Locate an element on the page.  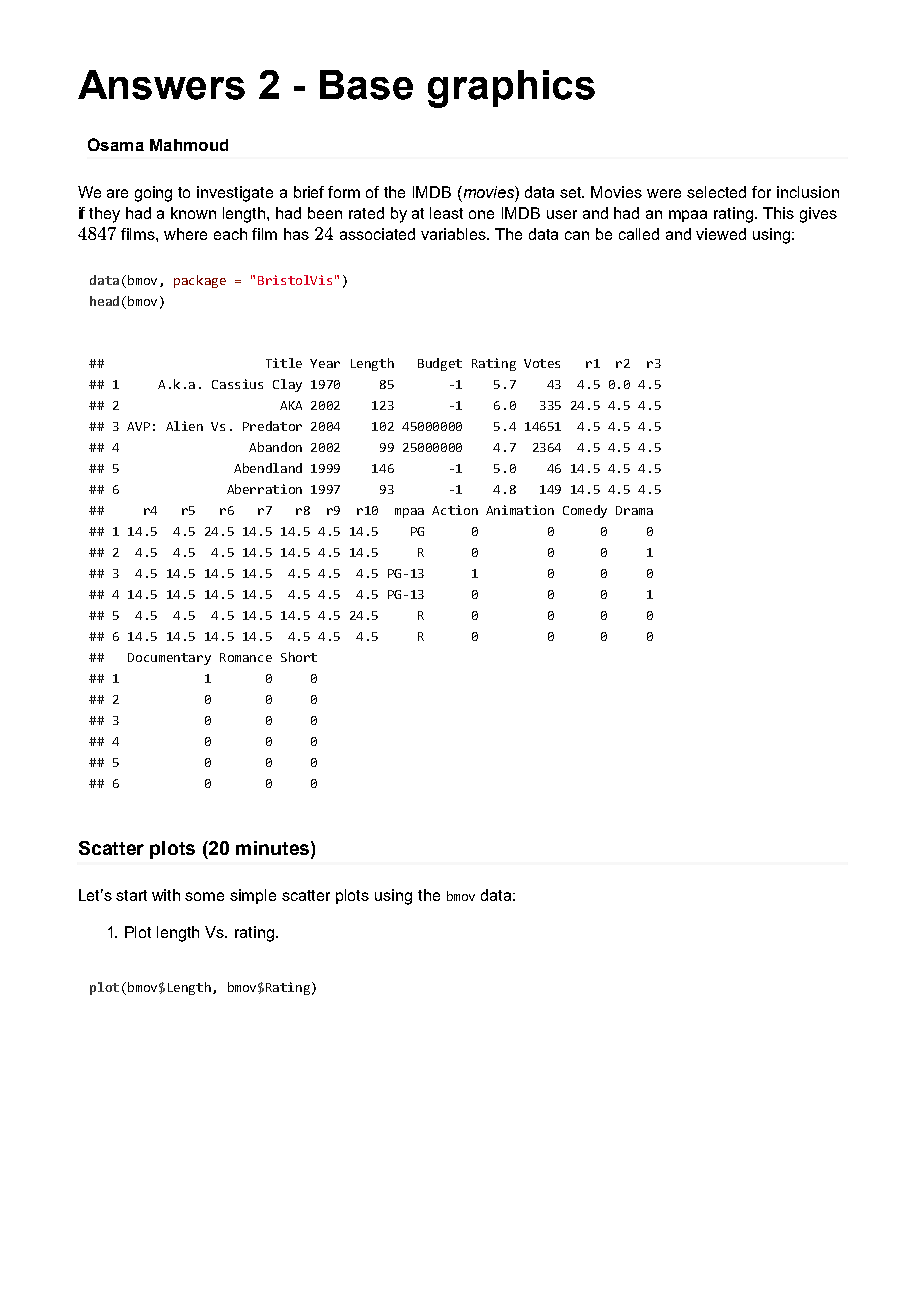
Documentary is located at coordinates (169, 659).
